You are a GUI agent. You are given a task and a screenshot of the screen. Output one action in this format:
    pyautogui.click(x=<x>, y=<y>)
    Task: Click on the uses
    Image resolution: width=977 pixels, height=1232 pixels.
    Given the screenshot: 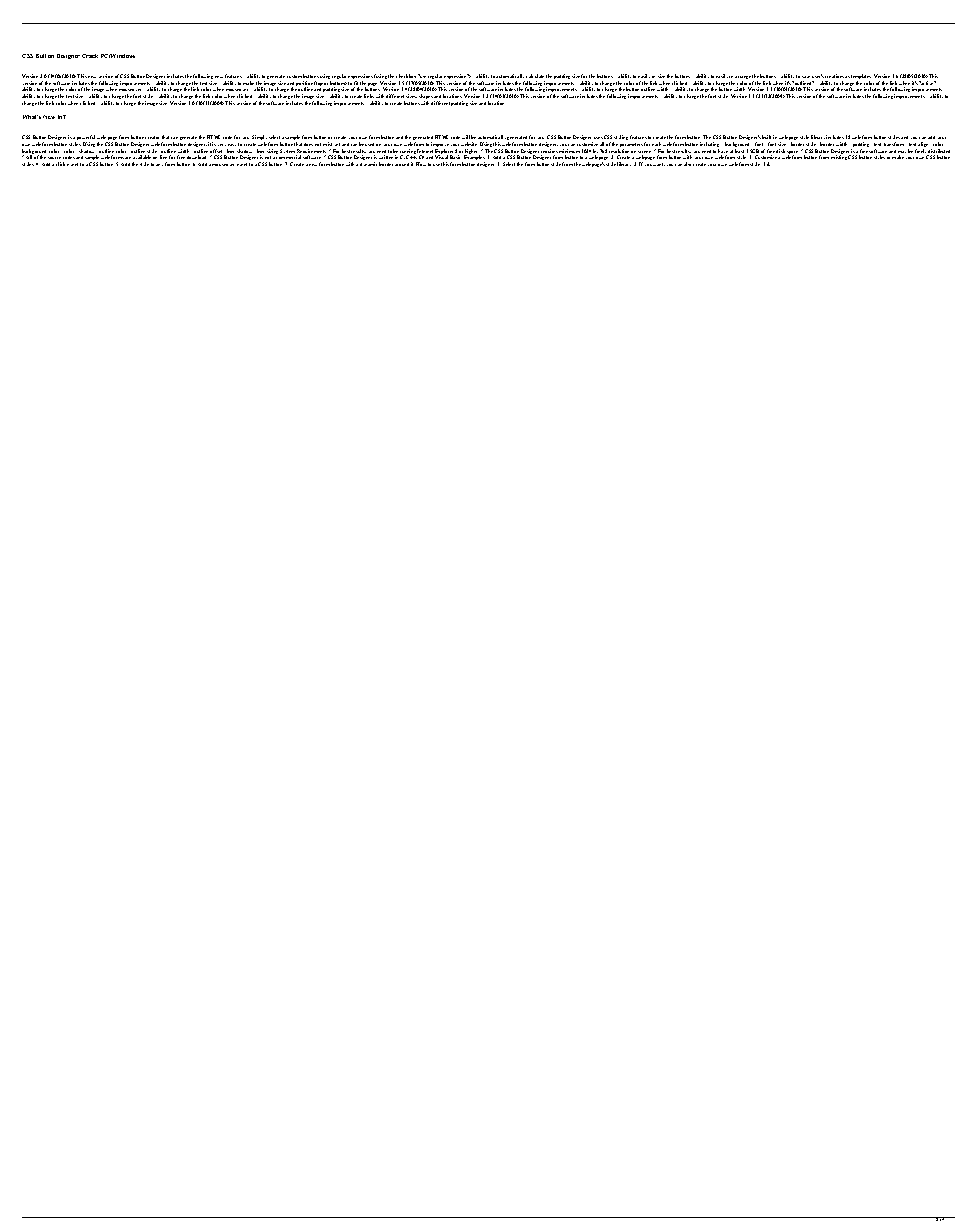 What is the action you would take?
    pyautogui.click(x=598, y=138)
